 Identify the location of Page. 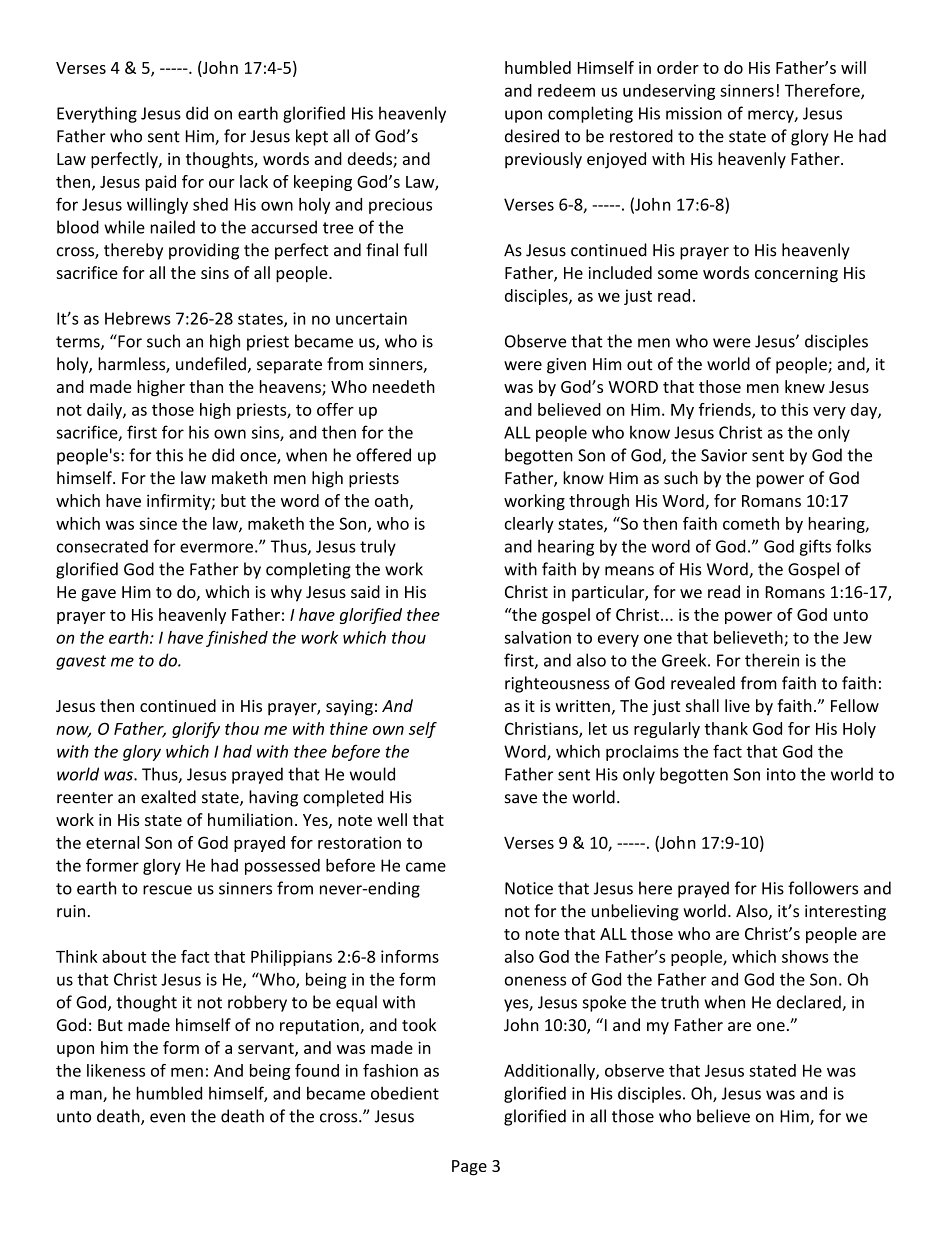
(469, 1168).
